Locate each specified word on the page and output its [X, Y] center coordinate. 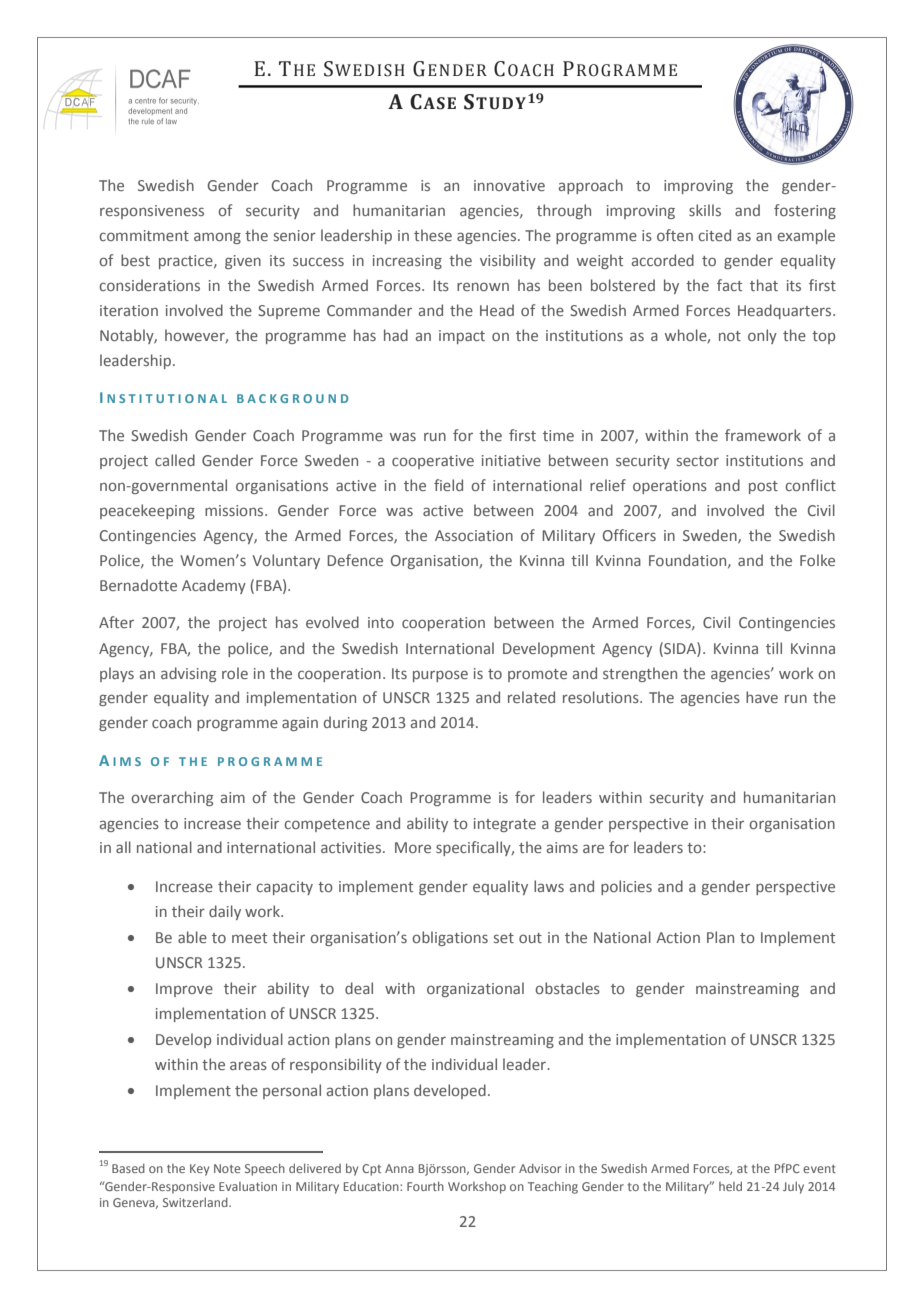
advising [188, 674]
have [762, 697]
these [433, 235]
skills [705, 210]
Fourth [425, 1186]
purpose [440, 676]
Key [199, 1170]
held [730, 1186]
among [217, 238]
